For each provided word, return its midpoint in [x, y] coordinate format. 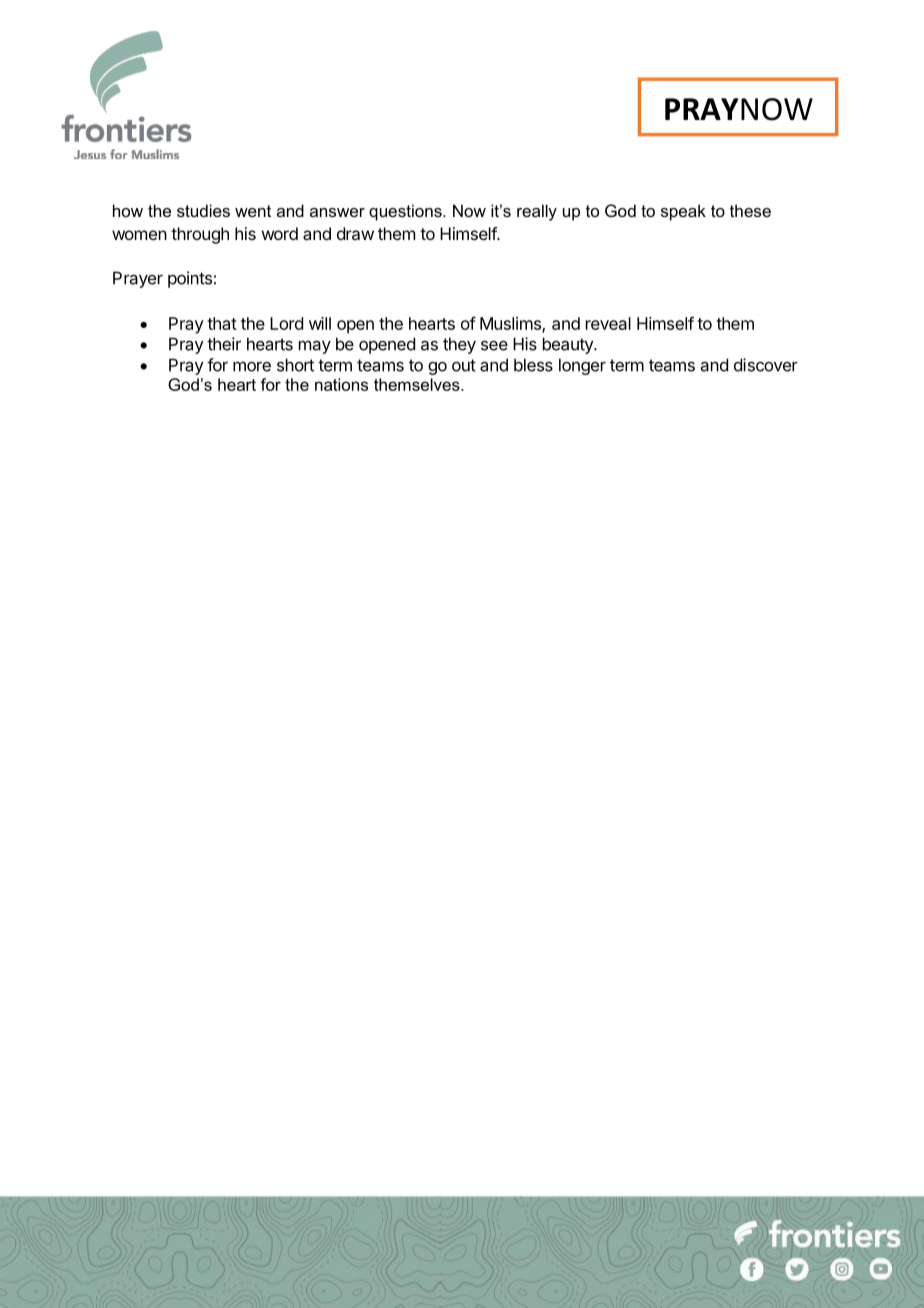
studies [203, 210]
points [190, 279]
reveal [608, 323]
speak [683, 212]
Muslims [511, 324]
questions [406, 212]
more [252, 366]
